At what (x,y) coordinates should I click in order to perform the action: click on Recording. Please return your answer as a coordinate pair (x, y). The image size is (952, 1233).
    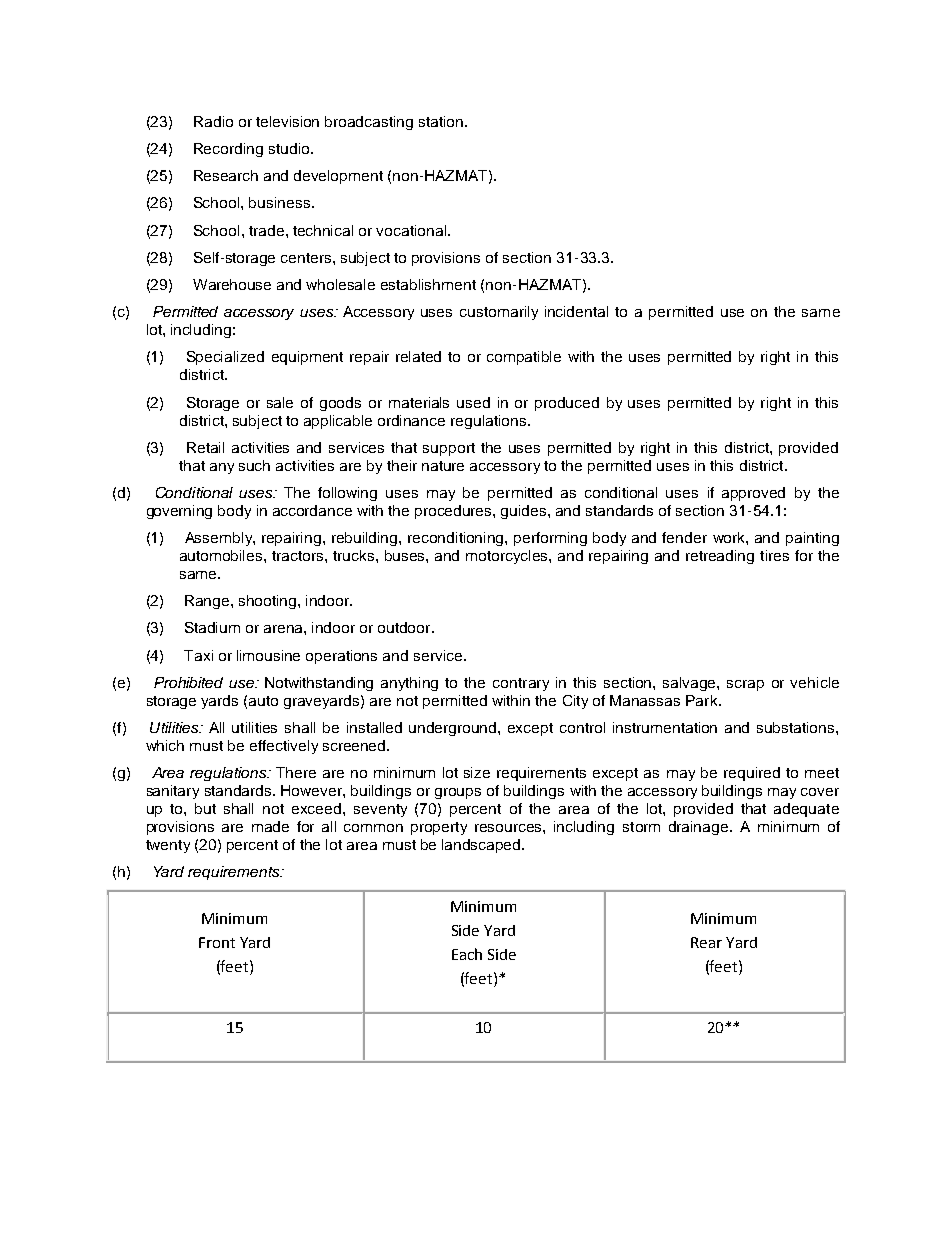
    Looking at the image, I should click on (228, 150).
